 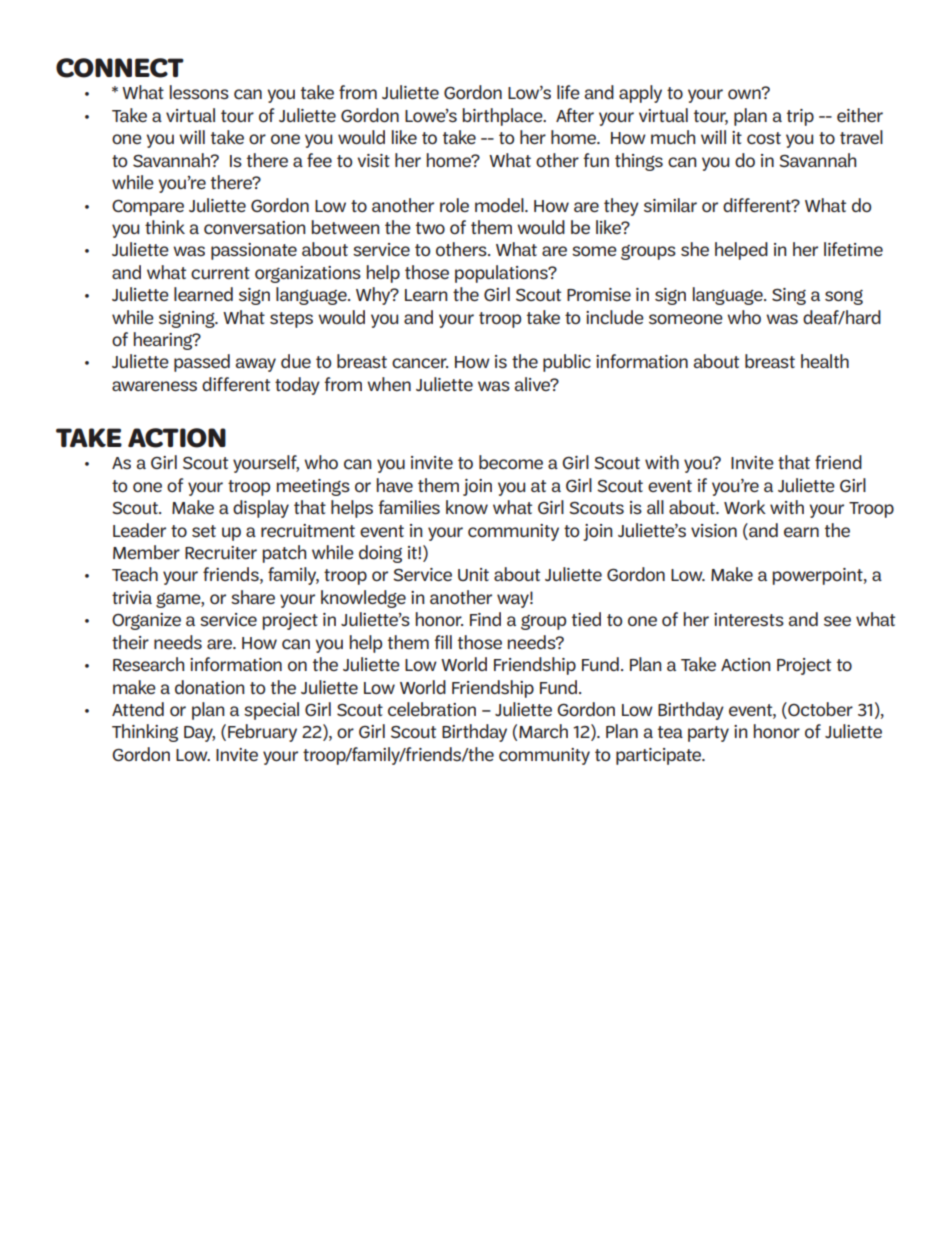 I want to click on March, so click(x=543, y=731).
